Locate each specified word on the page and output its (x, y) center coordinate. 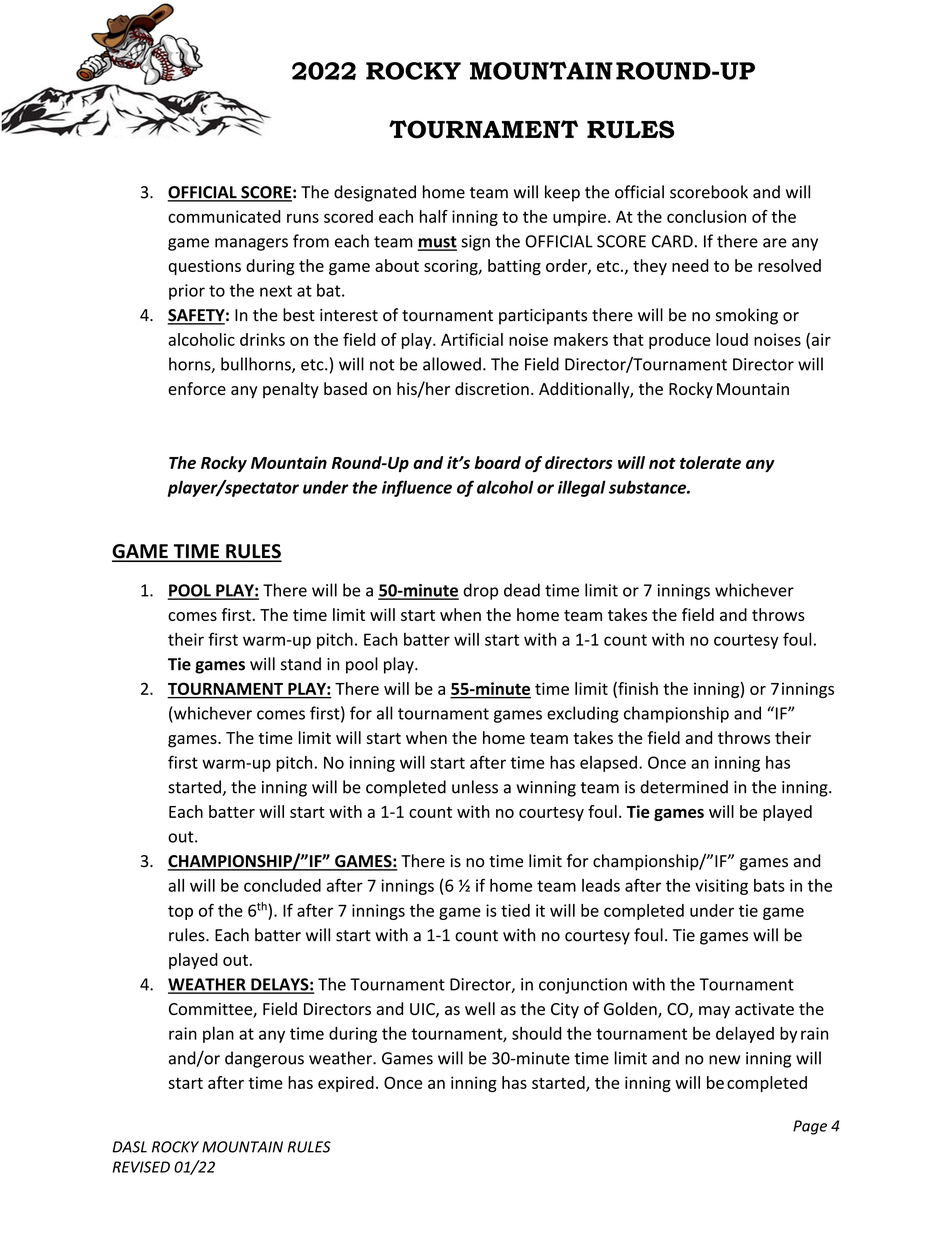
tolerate (710, 462)
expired (346, 1084)
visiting (721, 887)
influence (417, 488)
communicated (224, 216)
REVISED (141, 1167)
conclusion (706, 216)
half (434, 216)
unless (475, 787)
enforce (197, 388)
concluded (282, 885)
